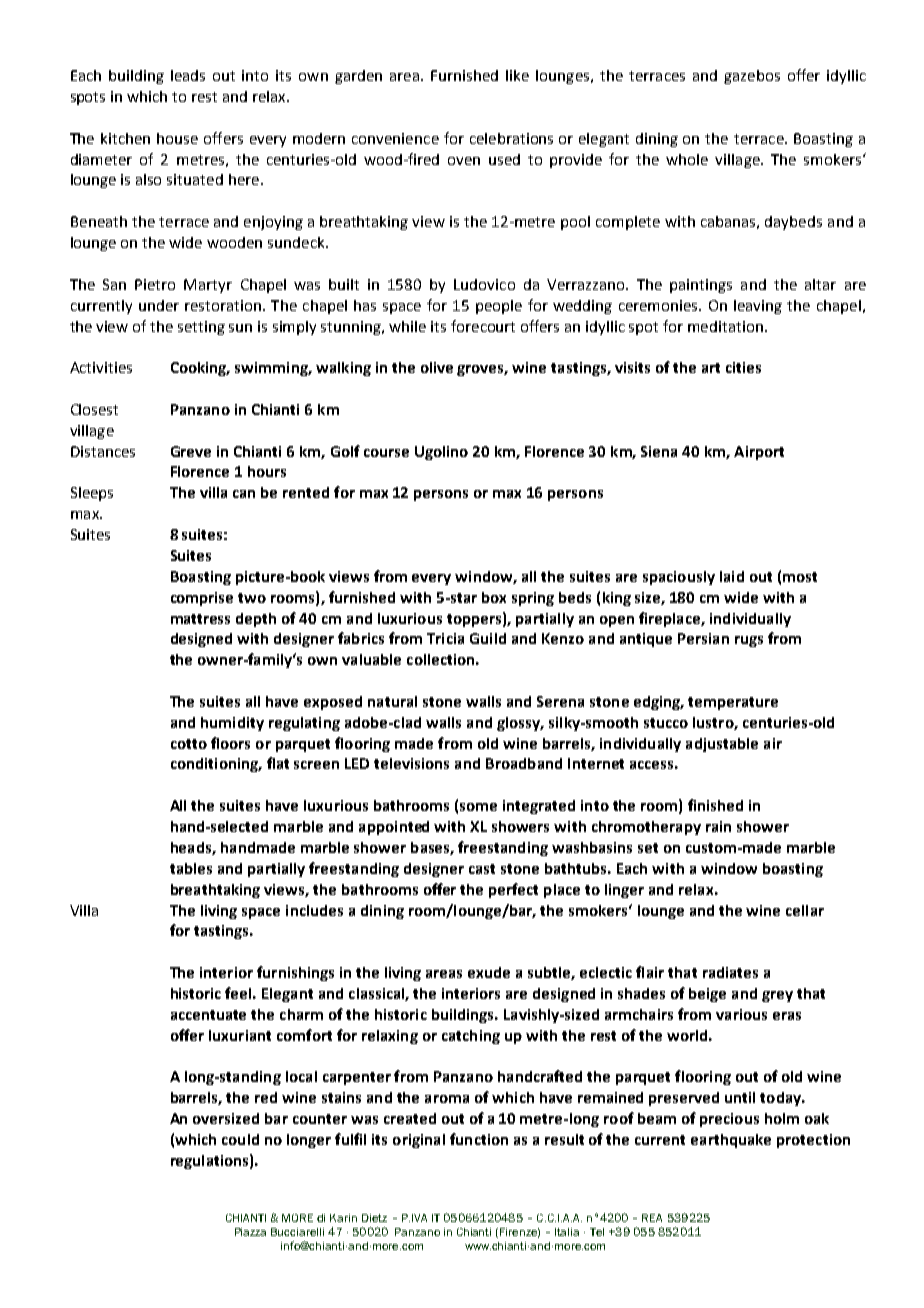  Describe the element at coordinates (445, 638) in the image. I see `Tricia` at that location.
